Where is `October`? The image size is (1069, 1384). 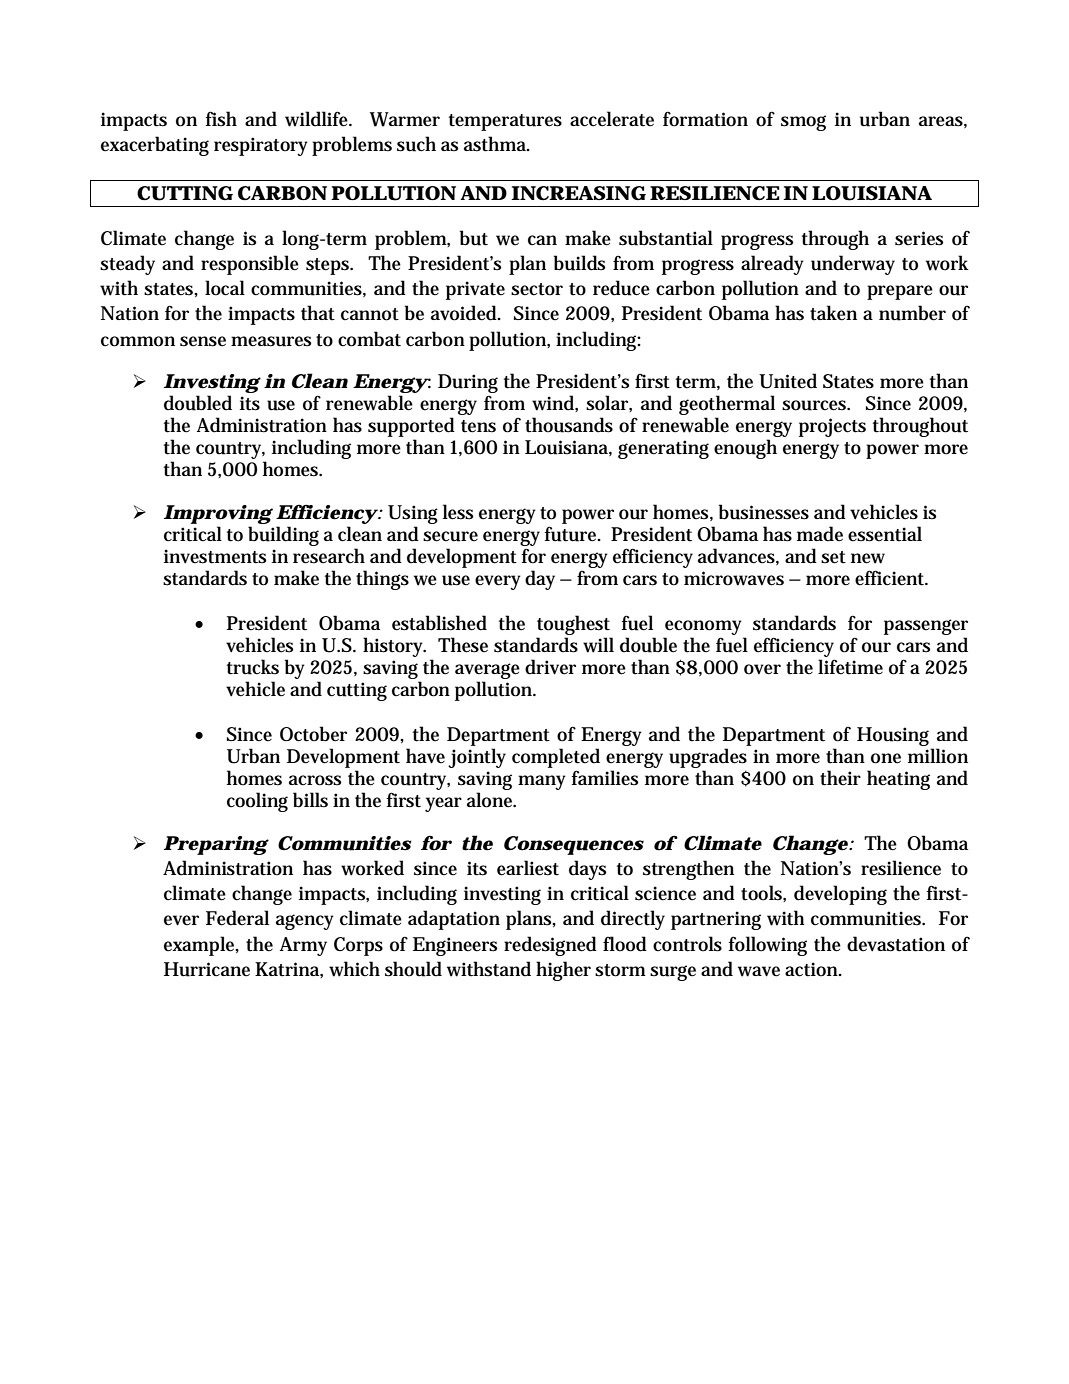
October is located at coordinates (313, 734).
